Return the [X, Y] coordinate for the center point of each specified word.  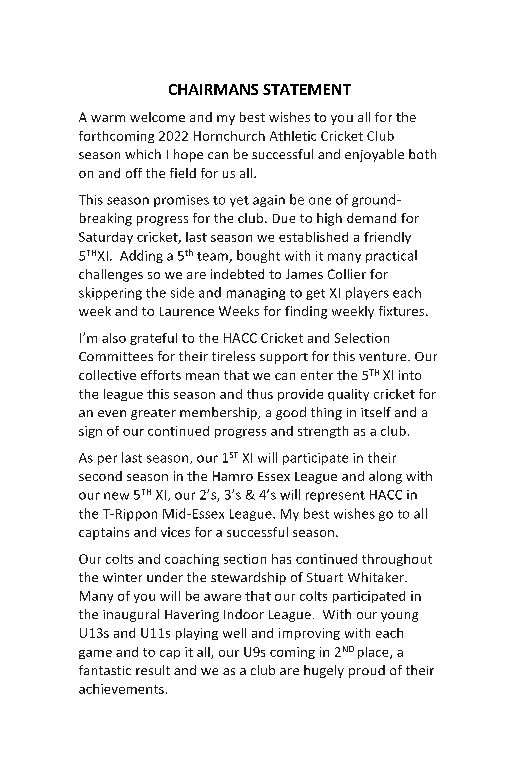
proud [367, 671]
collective [107, 375]
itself [376, 412]
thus [260, 394]
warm [108, 118]
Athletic [293, 136]
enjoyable [374, 155]
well [234, 633]
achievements [121, 689]
